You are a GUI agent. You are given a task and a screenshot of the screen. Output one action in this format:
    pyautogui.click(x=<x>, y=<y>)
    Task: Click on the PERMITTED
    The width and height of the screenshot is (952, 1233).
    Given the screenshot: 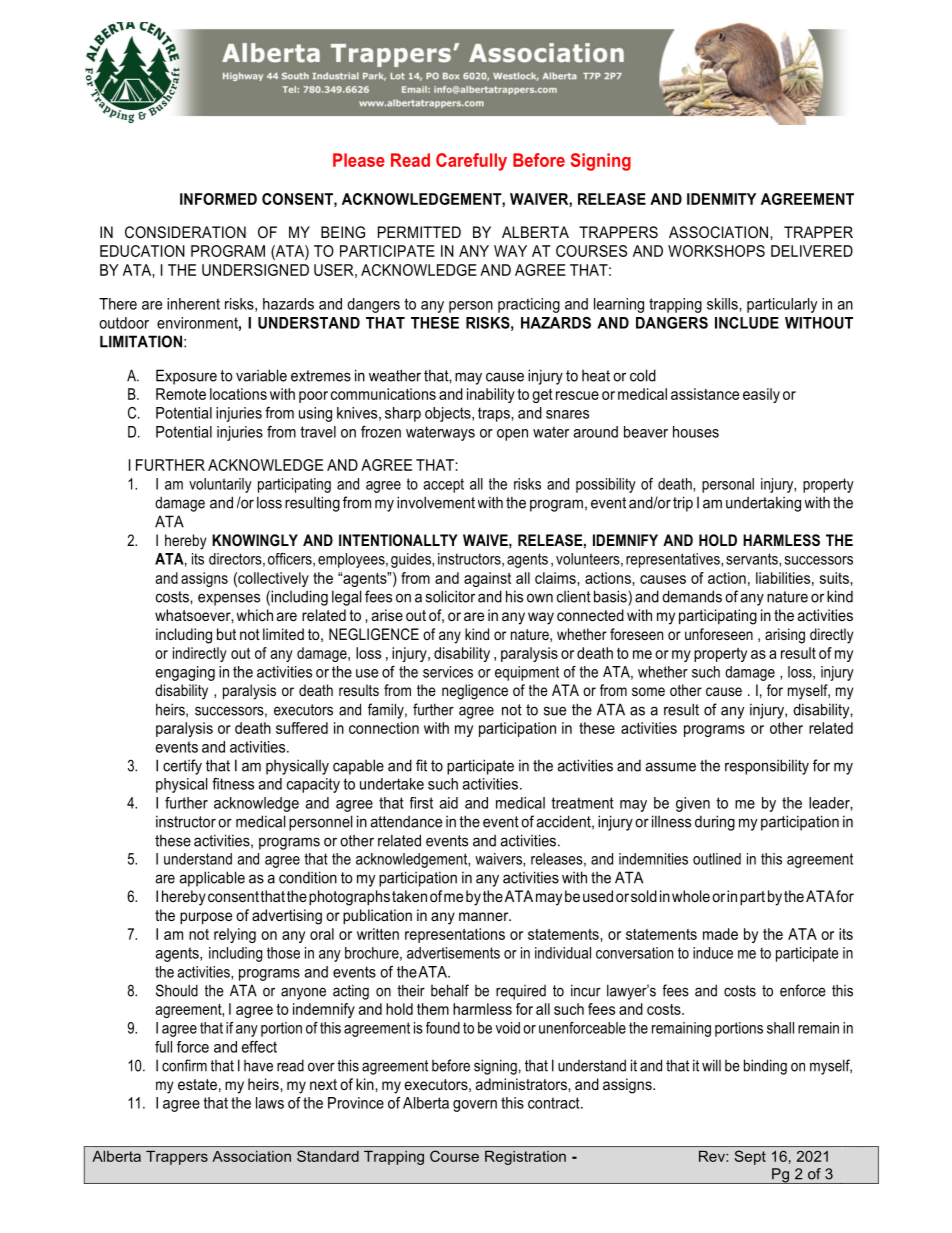 What is the action you would take?
    pyautogui.click(x=419, y=232)
